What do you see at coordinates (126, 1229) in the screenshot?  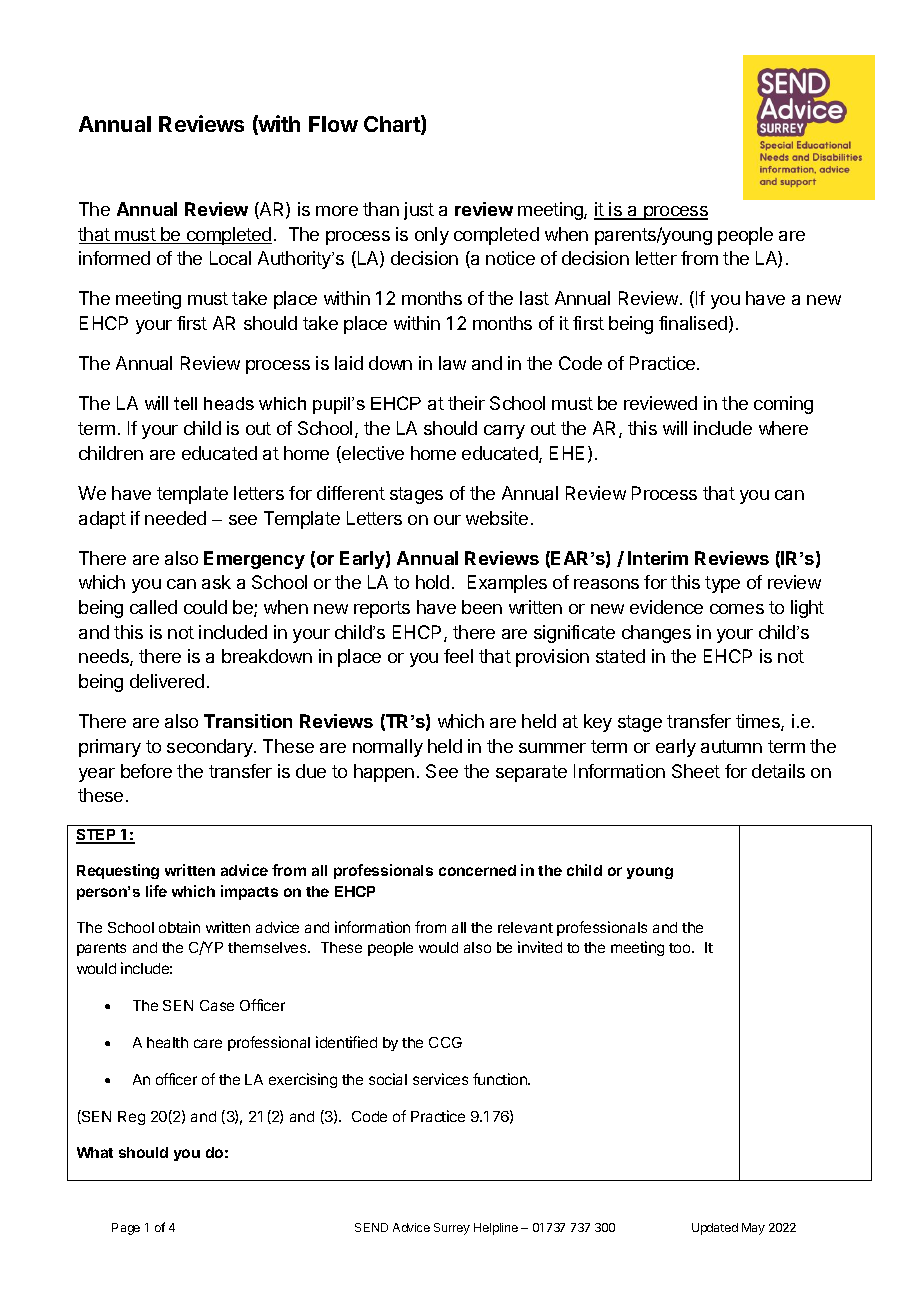 I see `Page` at bounding box center [126, 1229].
